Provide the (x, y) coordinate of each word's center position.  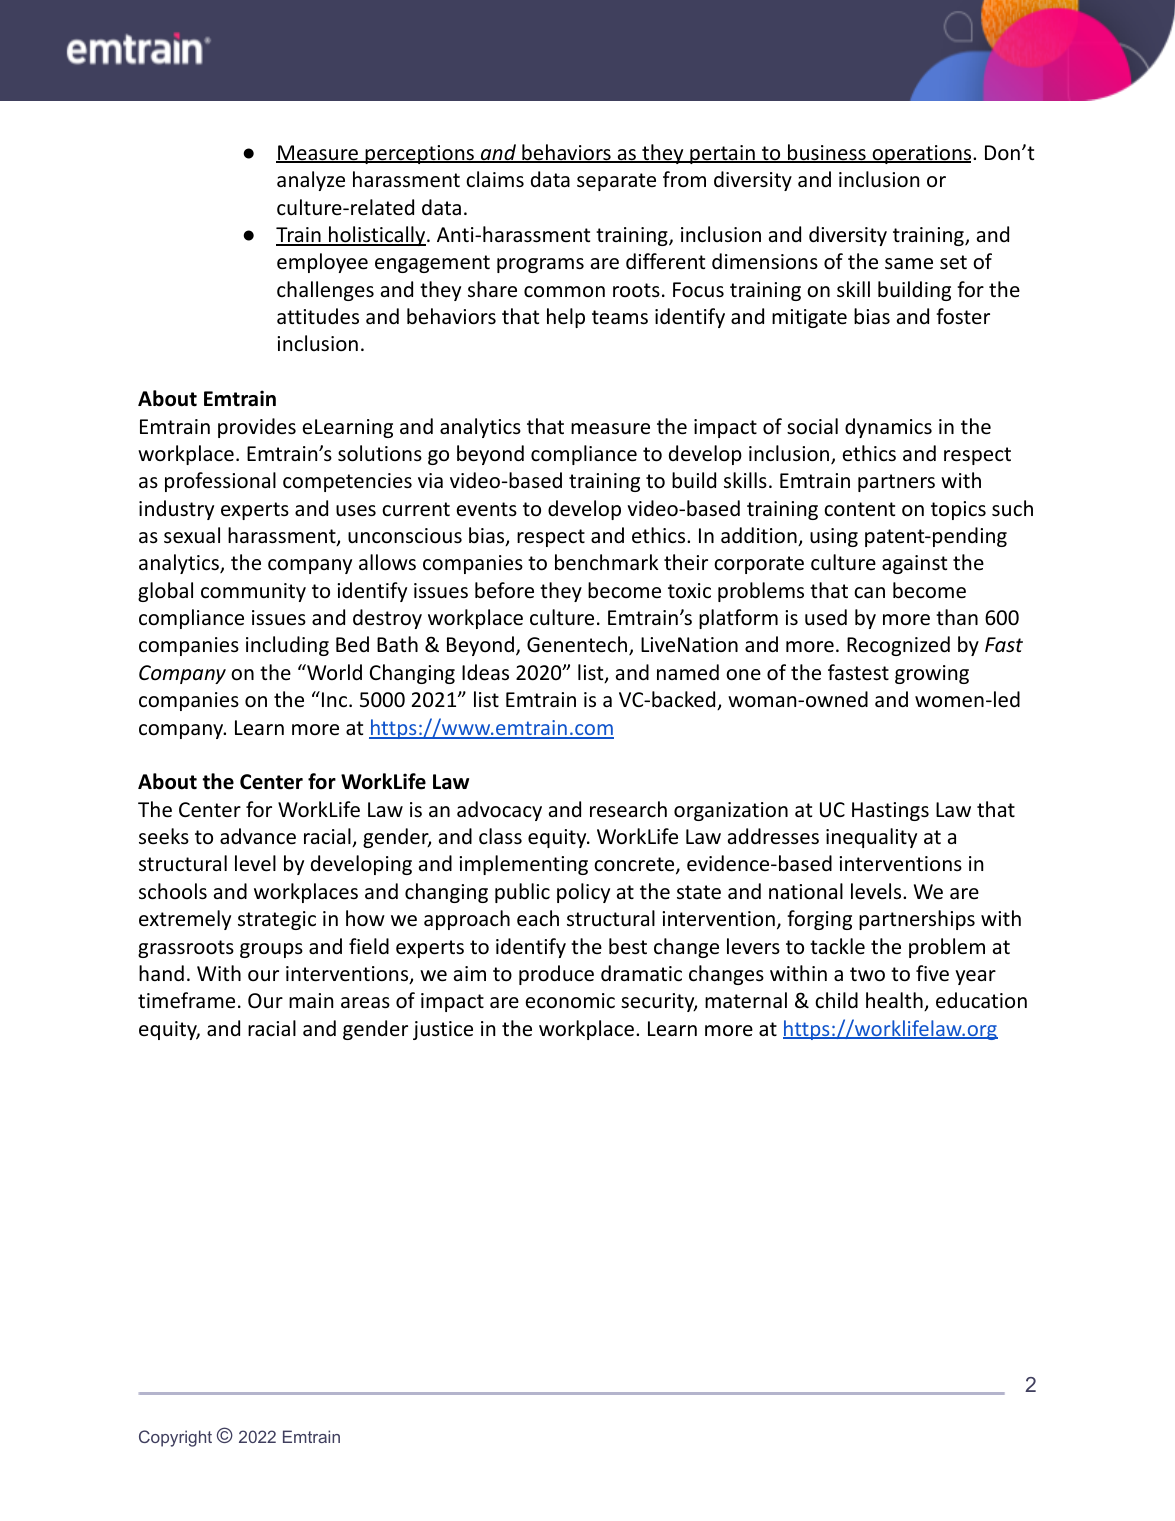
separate (616, 182)
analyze (311, 181)
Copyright (175, 1438)
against (914, 564)
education (981, 1000)
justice (443, 1030)
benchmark (606, 562)
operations (922, 154)
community (253, 592)
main (311, 1000)
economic (570, 1001)
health (895, 1001)
